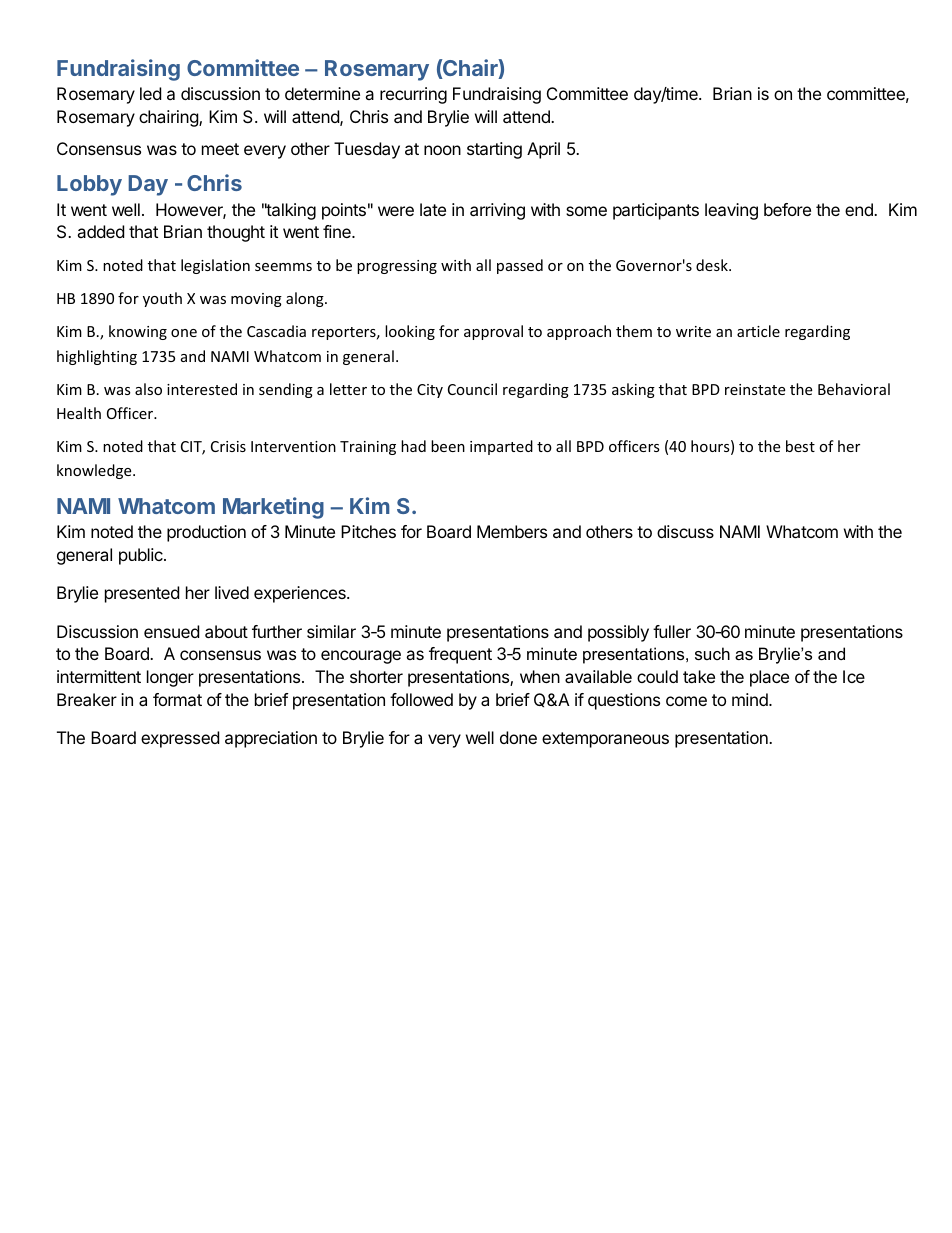  What do you see at coordinates (512, 531) in the screenshot?
I see `Members` at bounding box center [512, 531].
